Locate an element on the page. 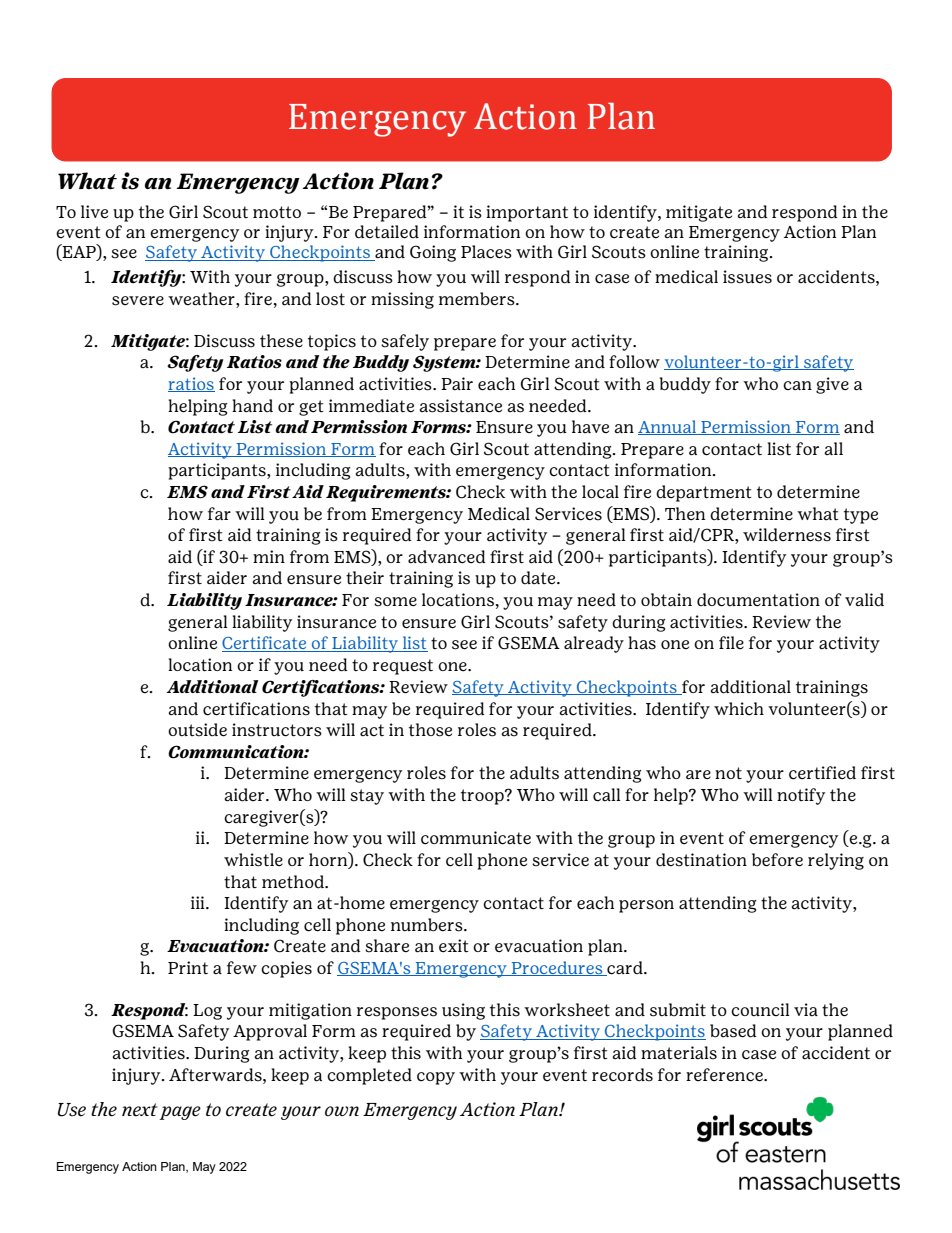 Image resolution: width=952 pixels, height=1233 pixels. request is located at coordinates (403, 667).
